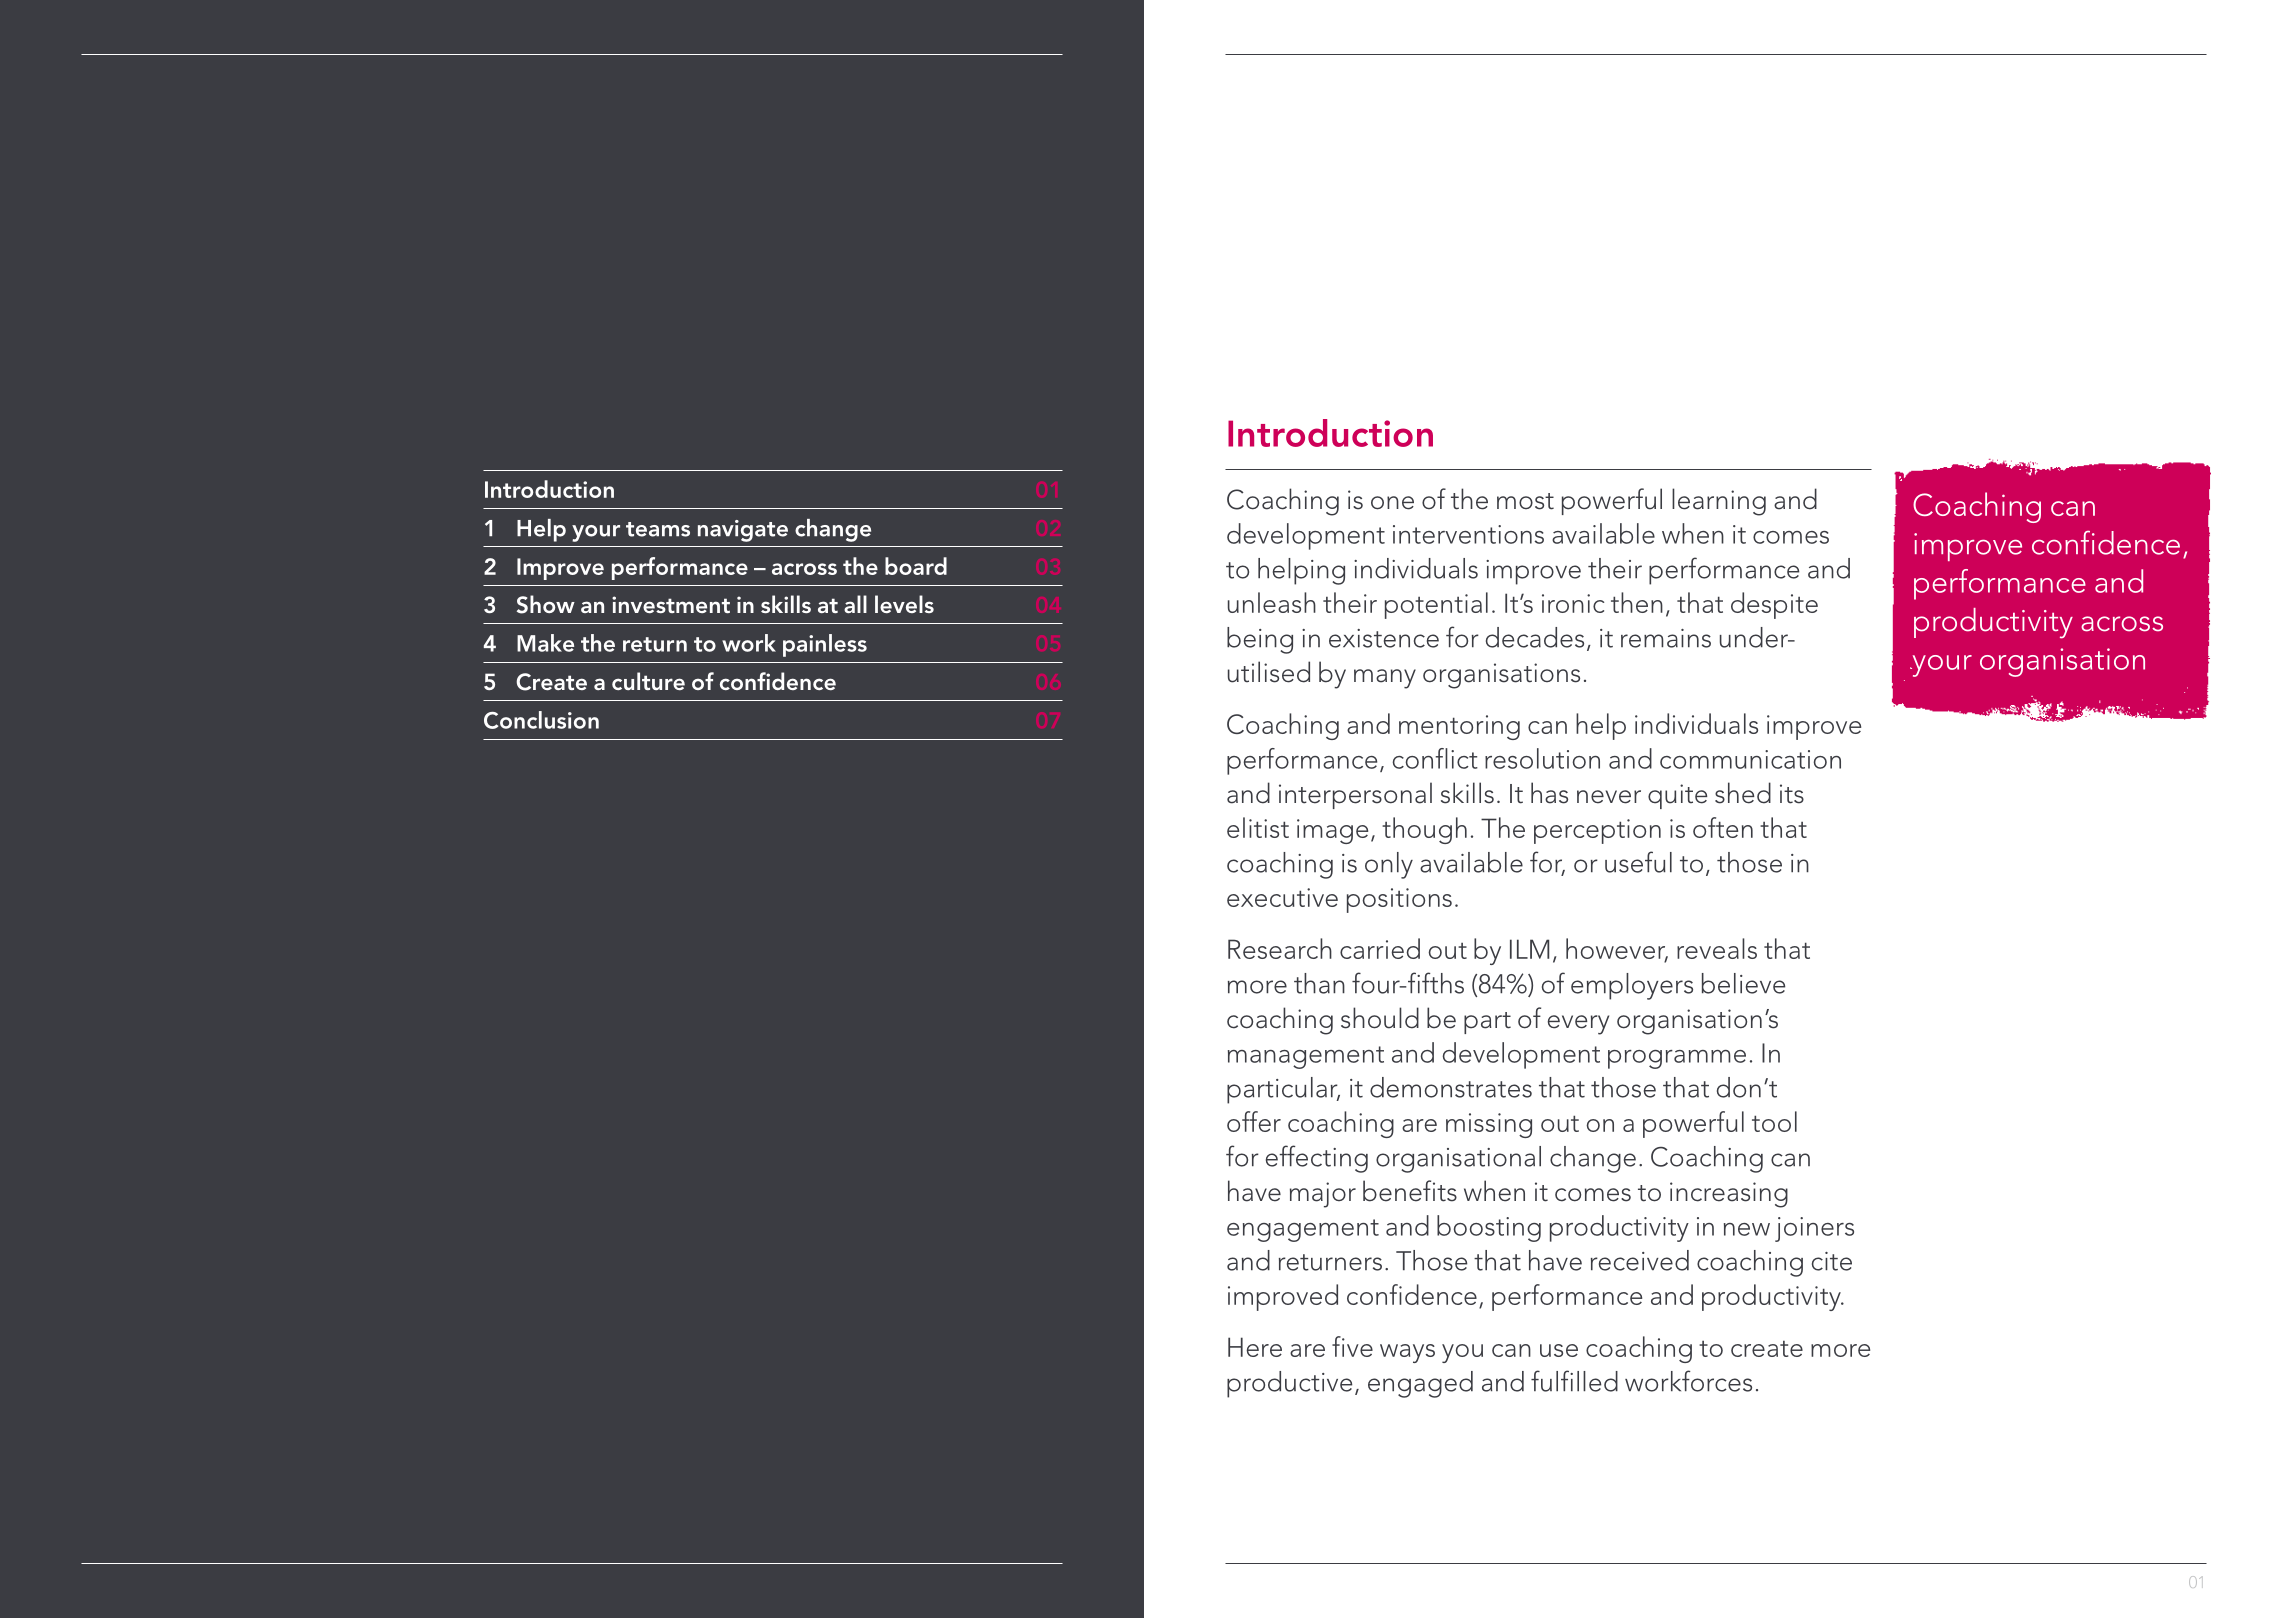 This screenshot has height=1618, width=2288. I want to click on productive, so click(1289, 1384).
